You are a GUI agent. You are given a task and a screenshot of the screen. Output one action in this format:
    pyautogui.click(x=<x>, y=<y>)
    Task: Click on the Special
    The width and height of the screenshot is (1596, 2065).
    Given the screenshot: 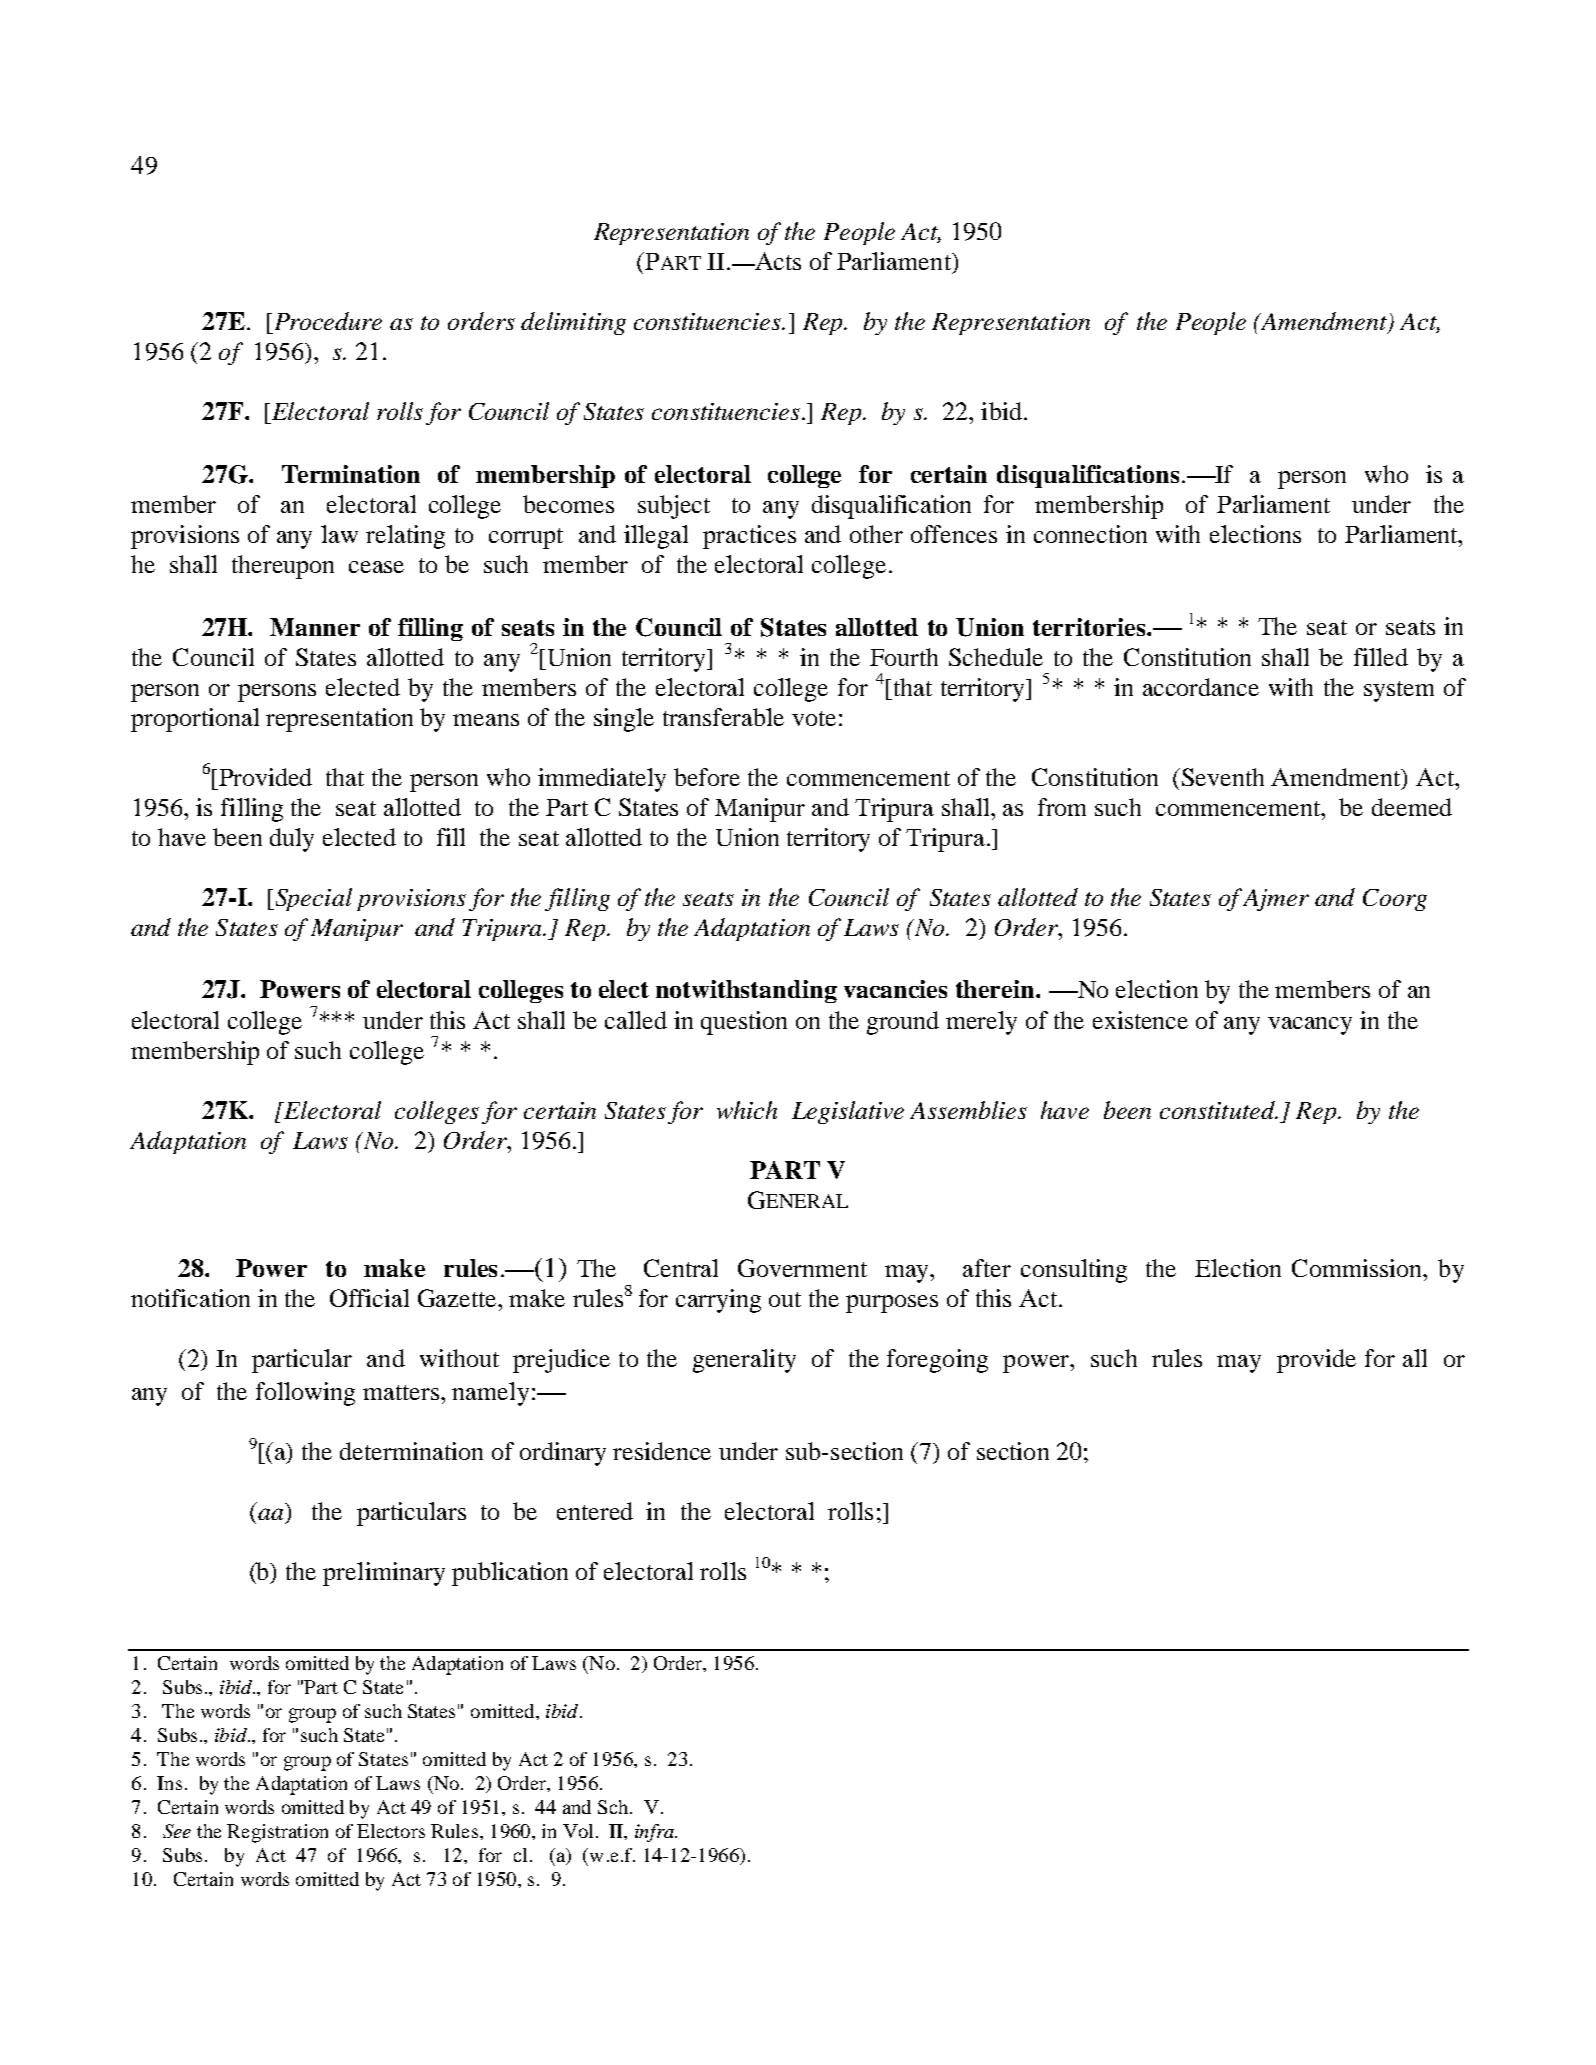 What is the action you would take?
    pyautogui.click(x=312, y=899)
